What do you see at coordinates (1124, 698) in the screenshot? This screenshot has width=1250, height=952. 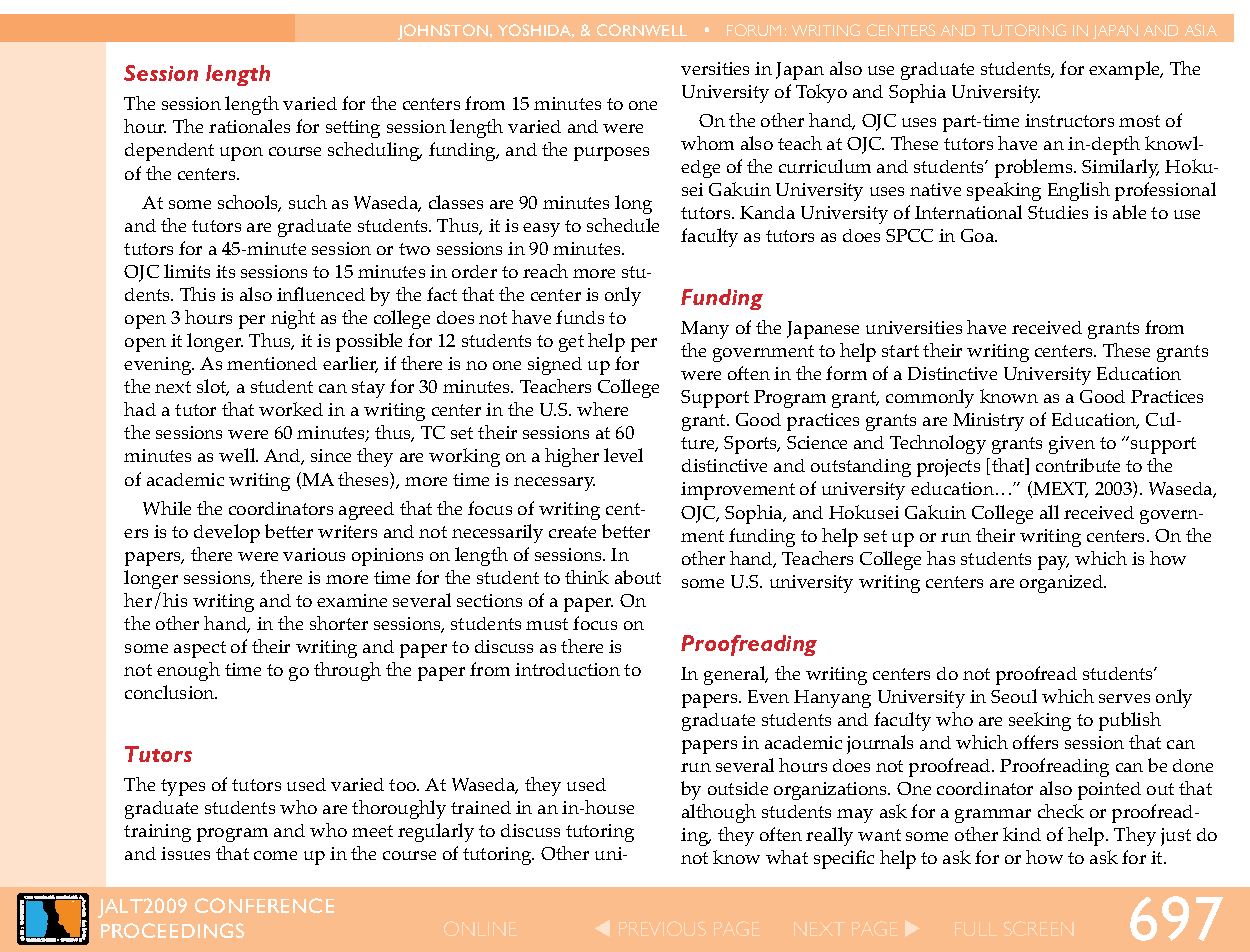 I see `serves` at bounding box center [1124, 698].
